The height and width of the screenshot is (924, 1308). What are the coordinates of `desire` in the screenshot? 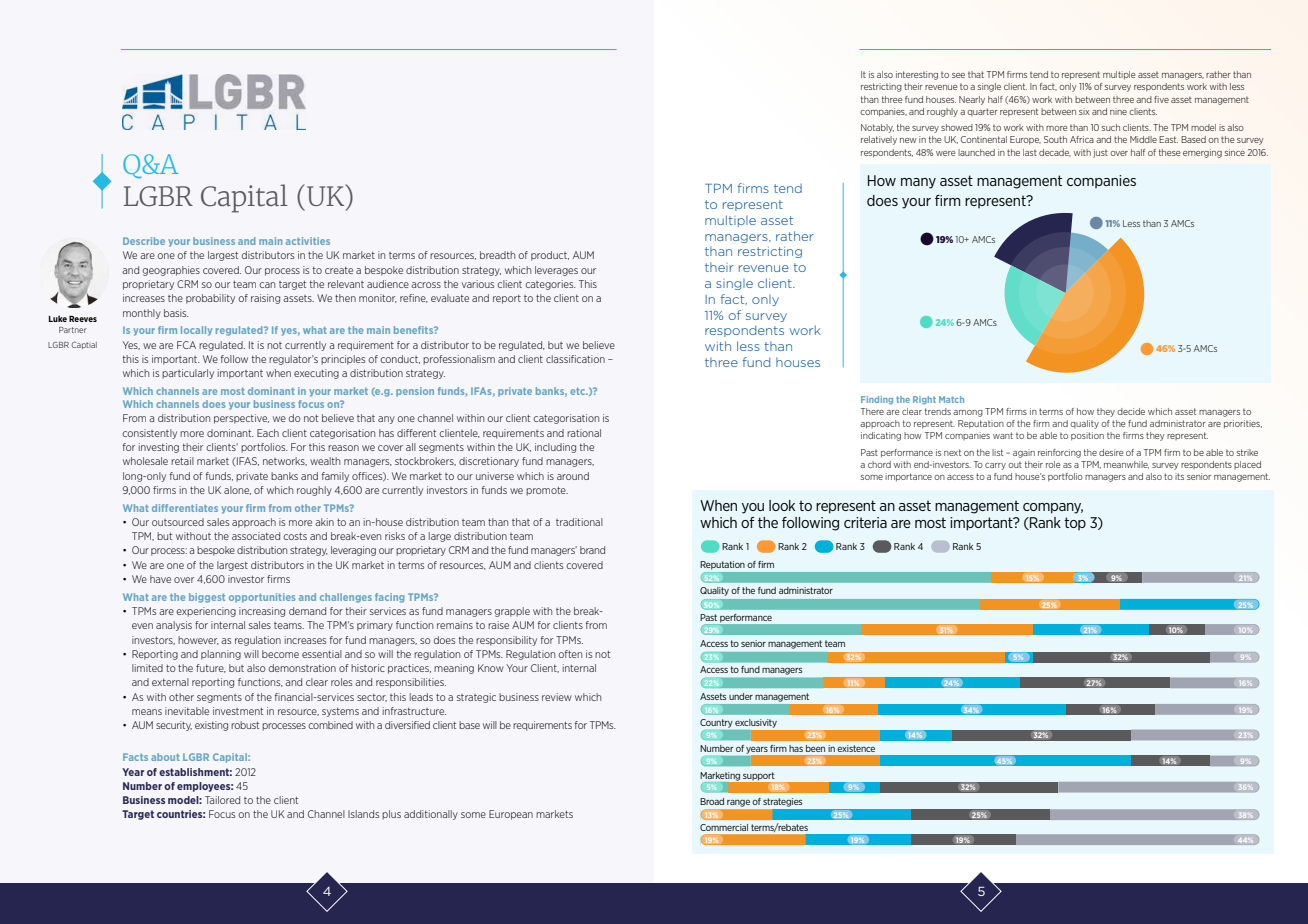 It's located at (1111, 452).
